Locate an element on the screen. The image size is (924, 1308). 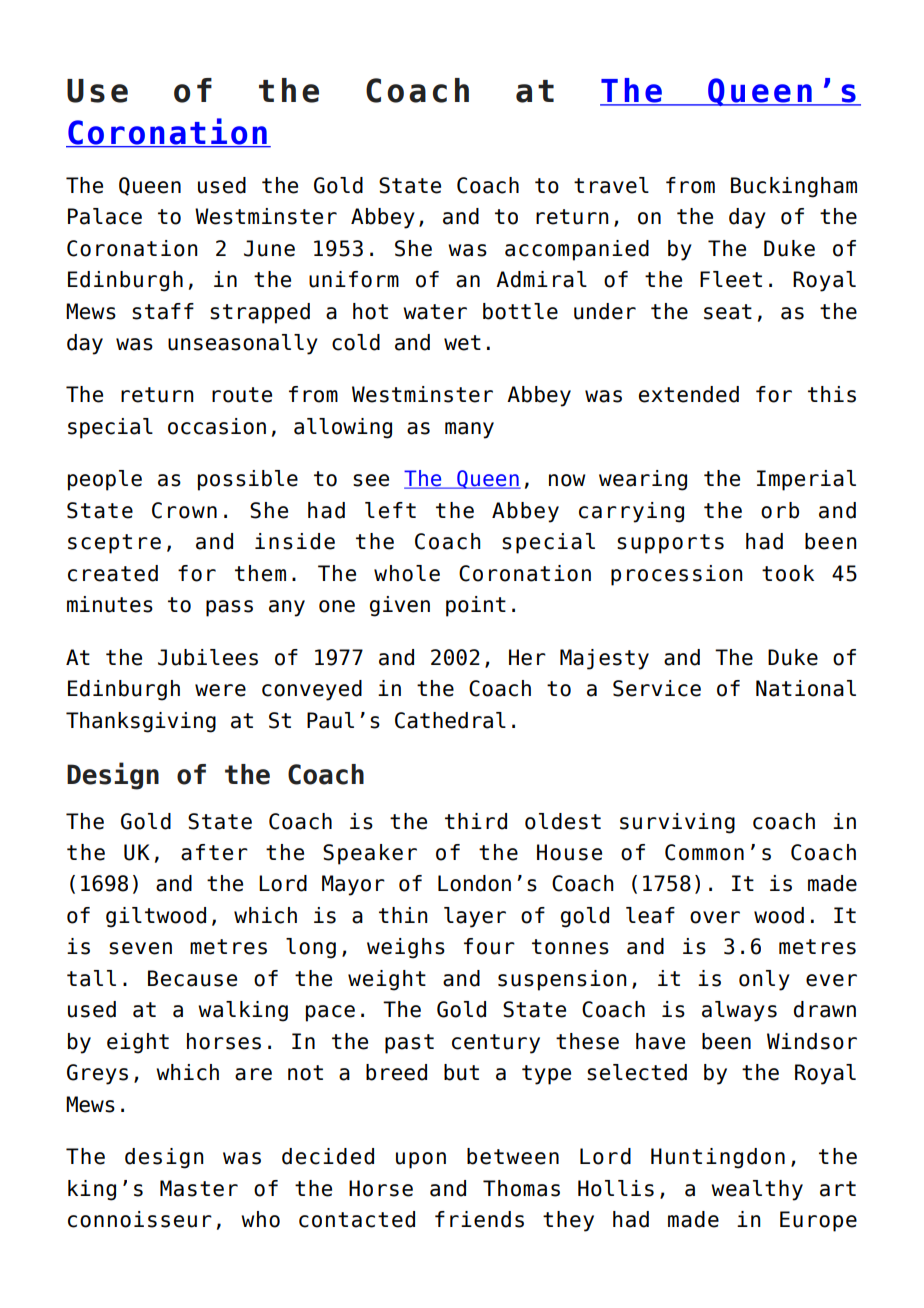
Crown is located at coordinates (184, 510).
